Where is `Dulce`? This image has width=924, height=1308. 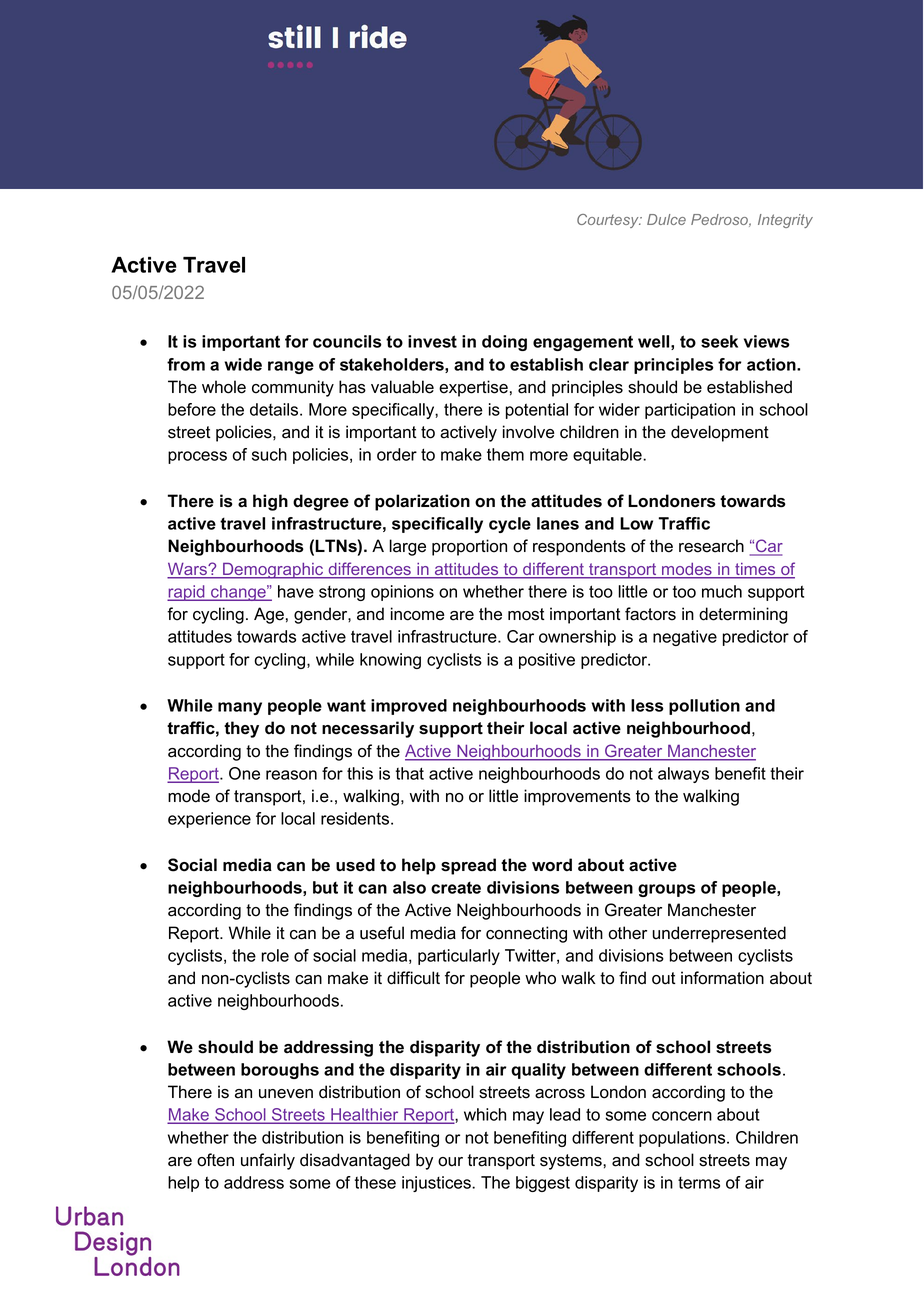 Dulce is located at coordinates (666, 219).
